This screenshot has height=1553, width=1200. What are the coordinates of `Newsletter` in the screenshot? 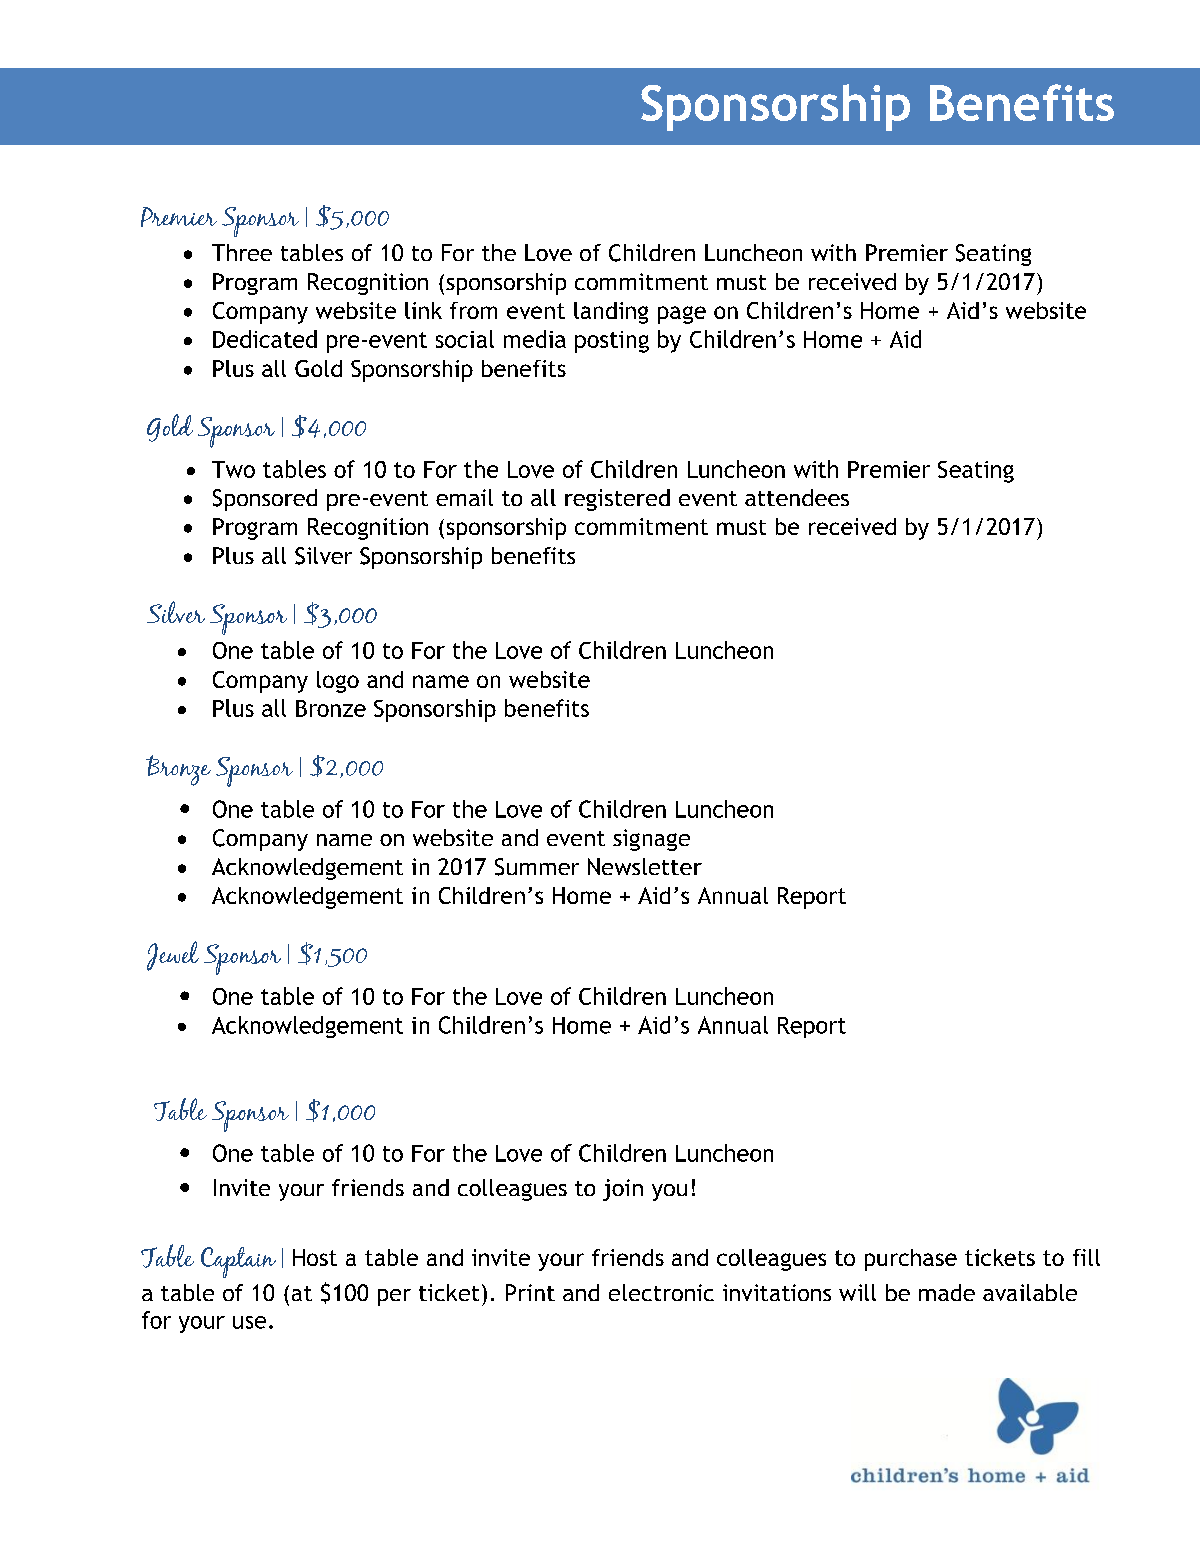 It's located at (645, 866).
